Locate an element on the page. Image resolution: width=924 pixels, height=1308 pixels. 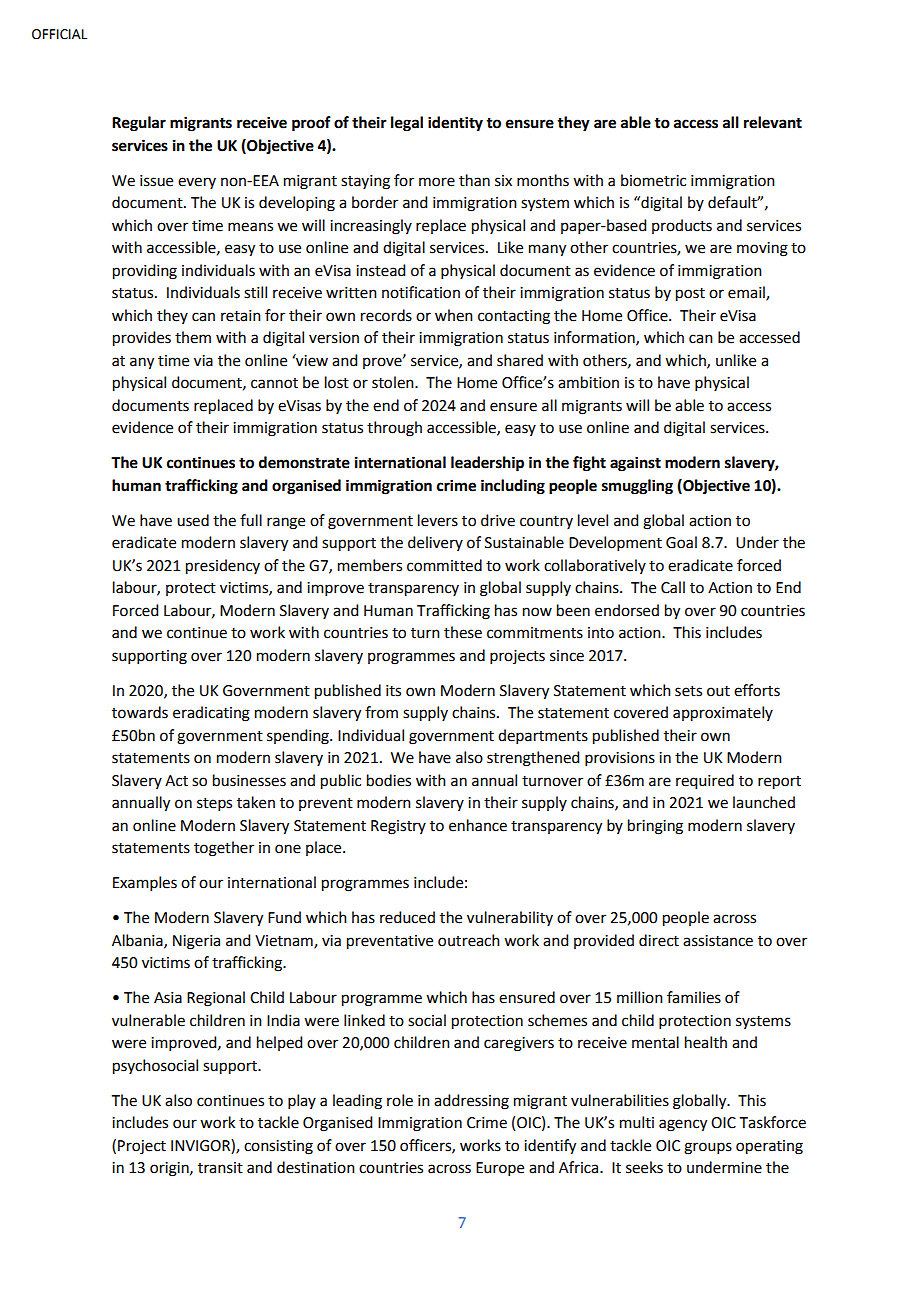
committed is located at coordinates (444, 565).
